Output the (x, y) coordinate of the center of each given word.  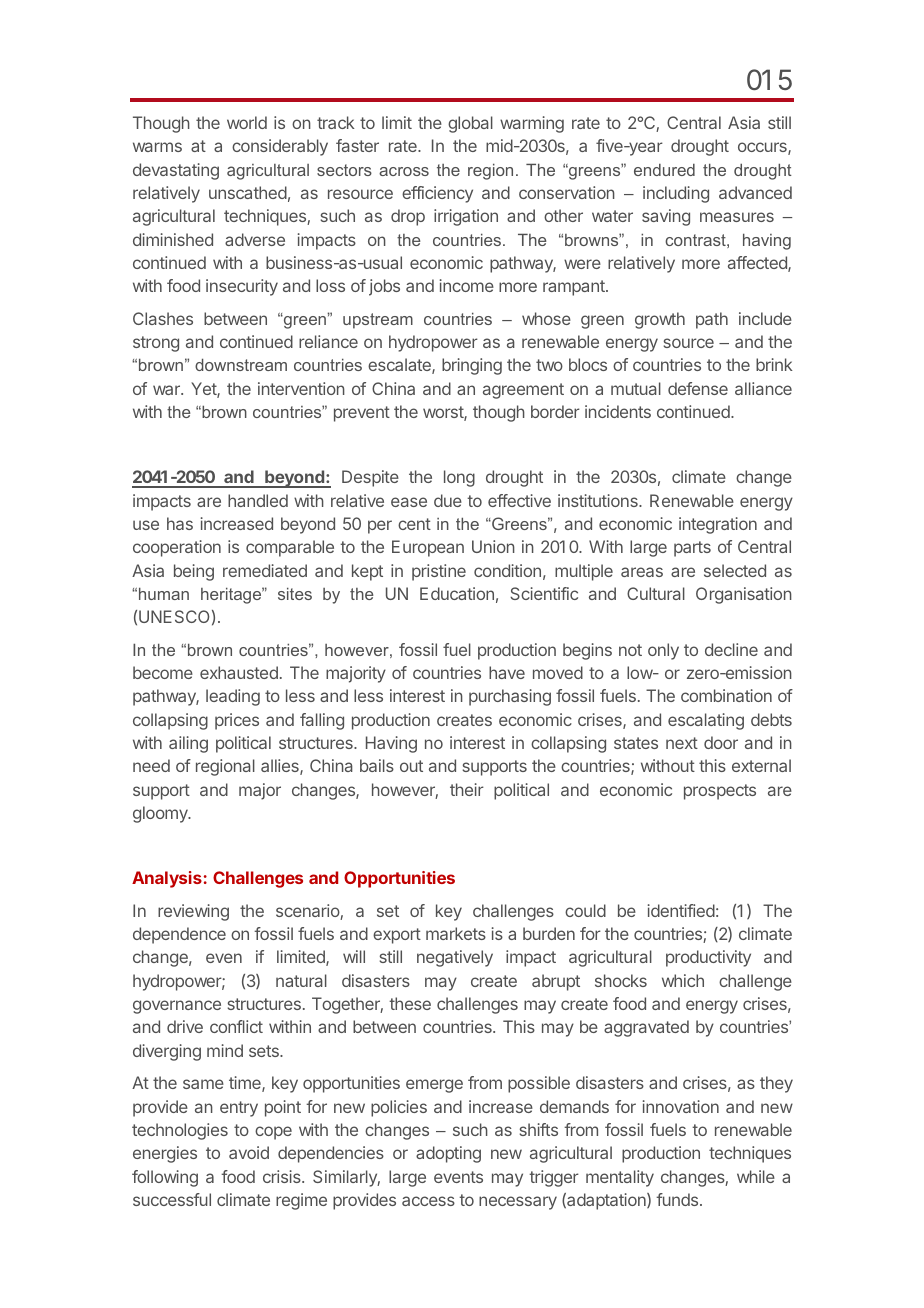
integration (718, 525)
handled (258, 500)
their (467, 789)
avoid (249, 1152)
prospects (720, 792)
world (247, 122)
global (470, 124)
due (448, 500)
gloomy (161, 814)
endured (664, 170)
